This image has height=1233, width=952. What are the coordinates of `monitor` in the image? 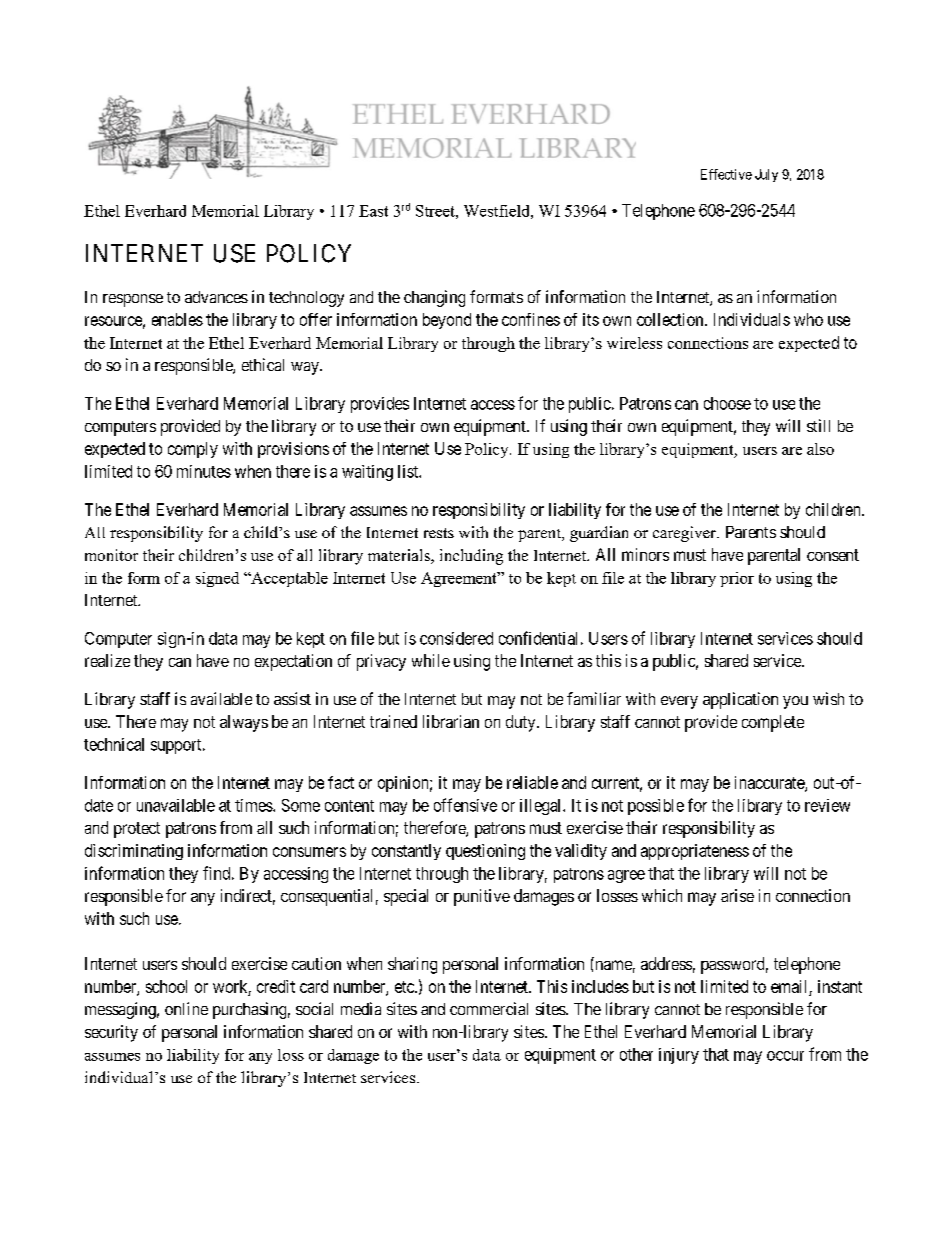 It's located at (111, 555).
